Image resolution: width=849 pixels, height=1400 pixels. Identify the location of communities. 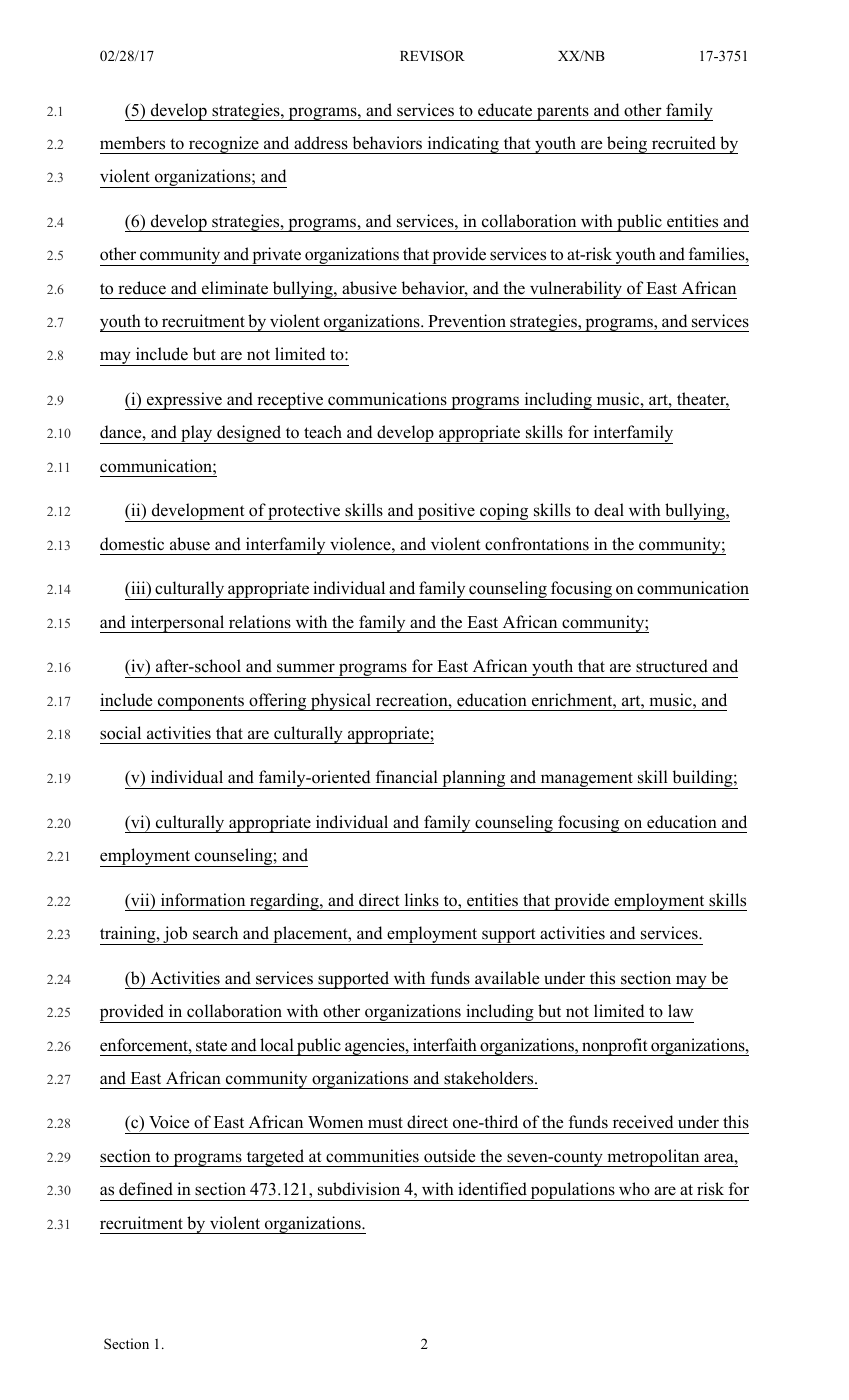
(372, 1156).
